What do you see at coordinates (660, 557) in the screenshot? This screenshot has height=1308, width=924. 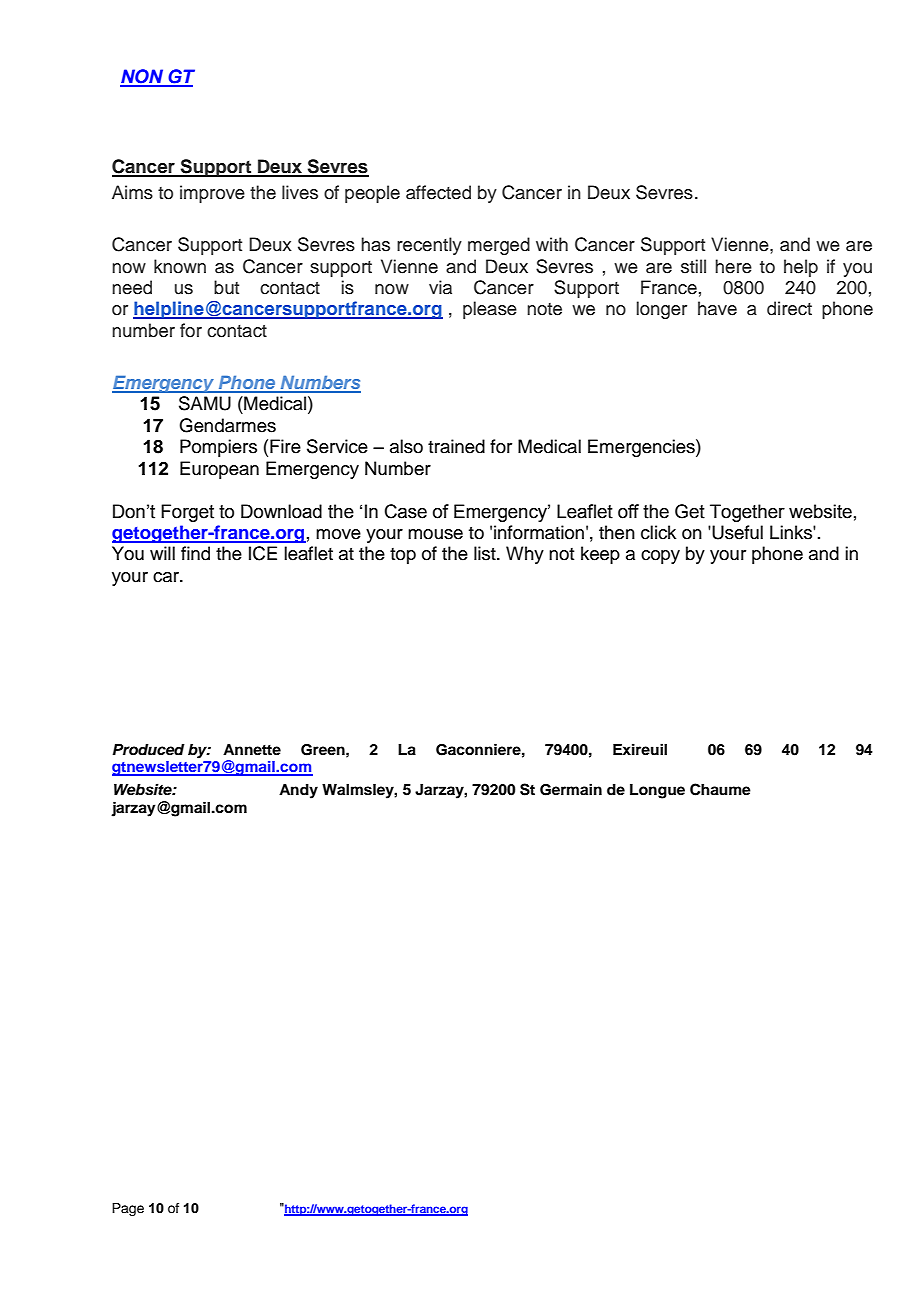 I see `copy` at bounding box center [660, 557].
